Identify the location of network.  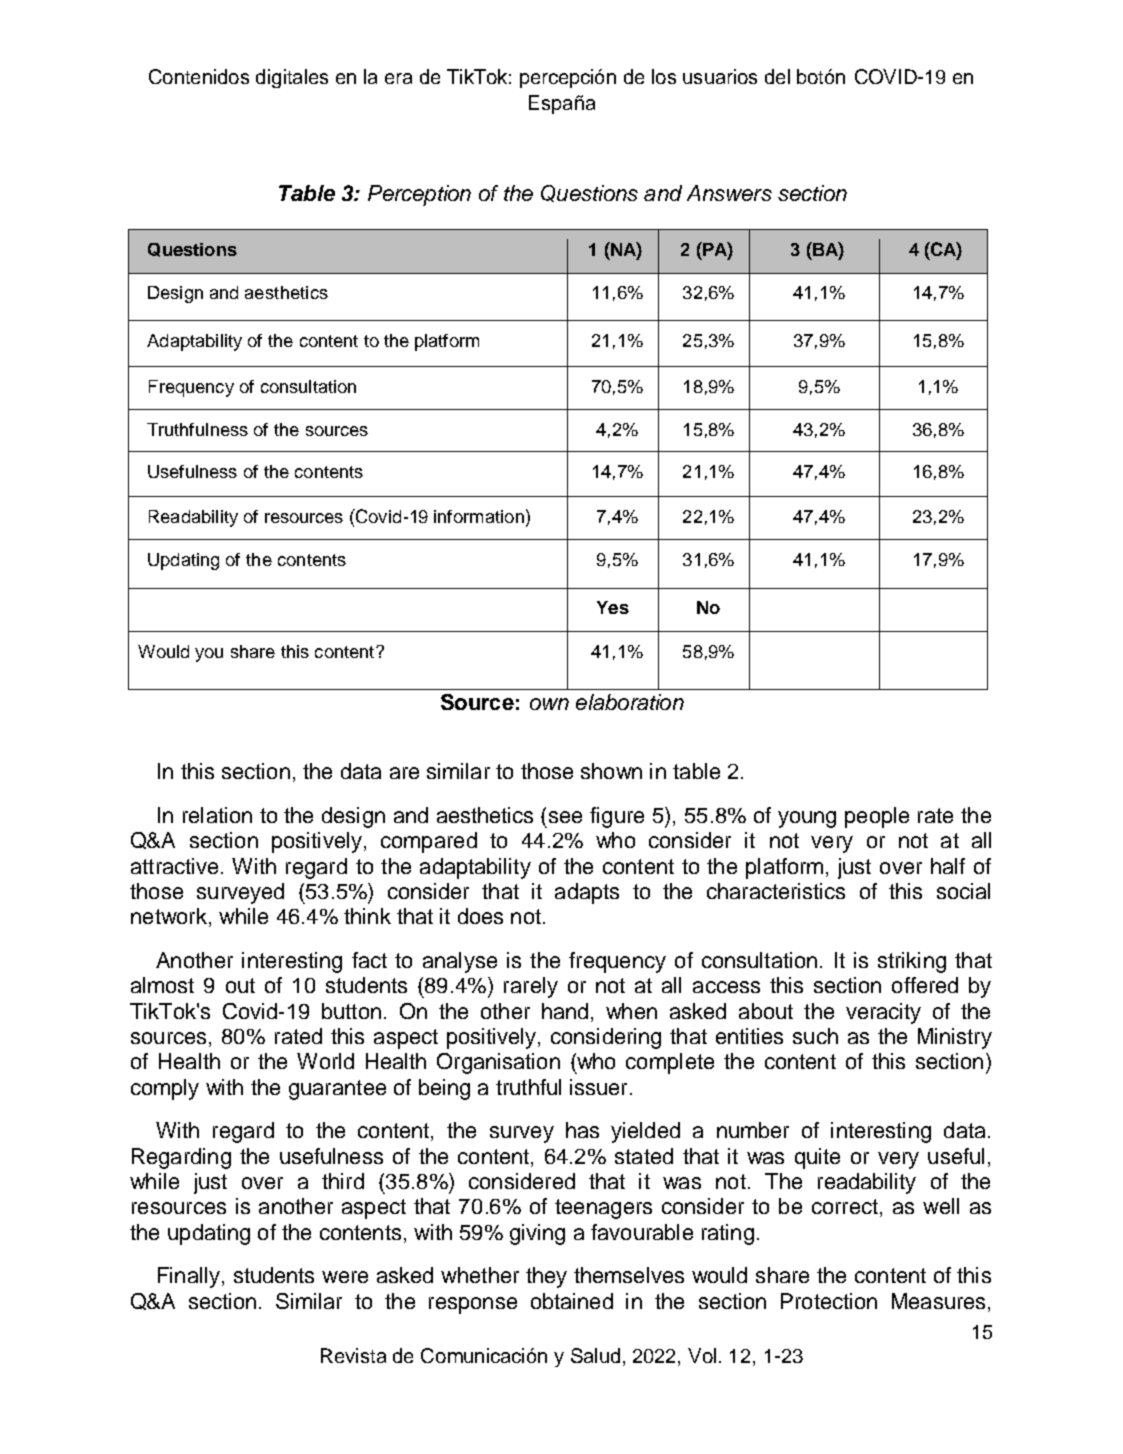
(169, 916).
